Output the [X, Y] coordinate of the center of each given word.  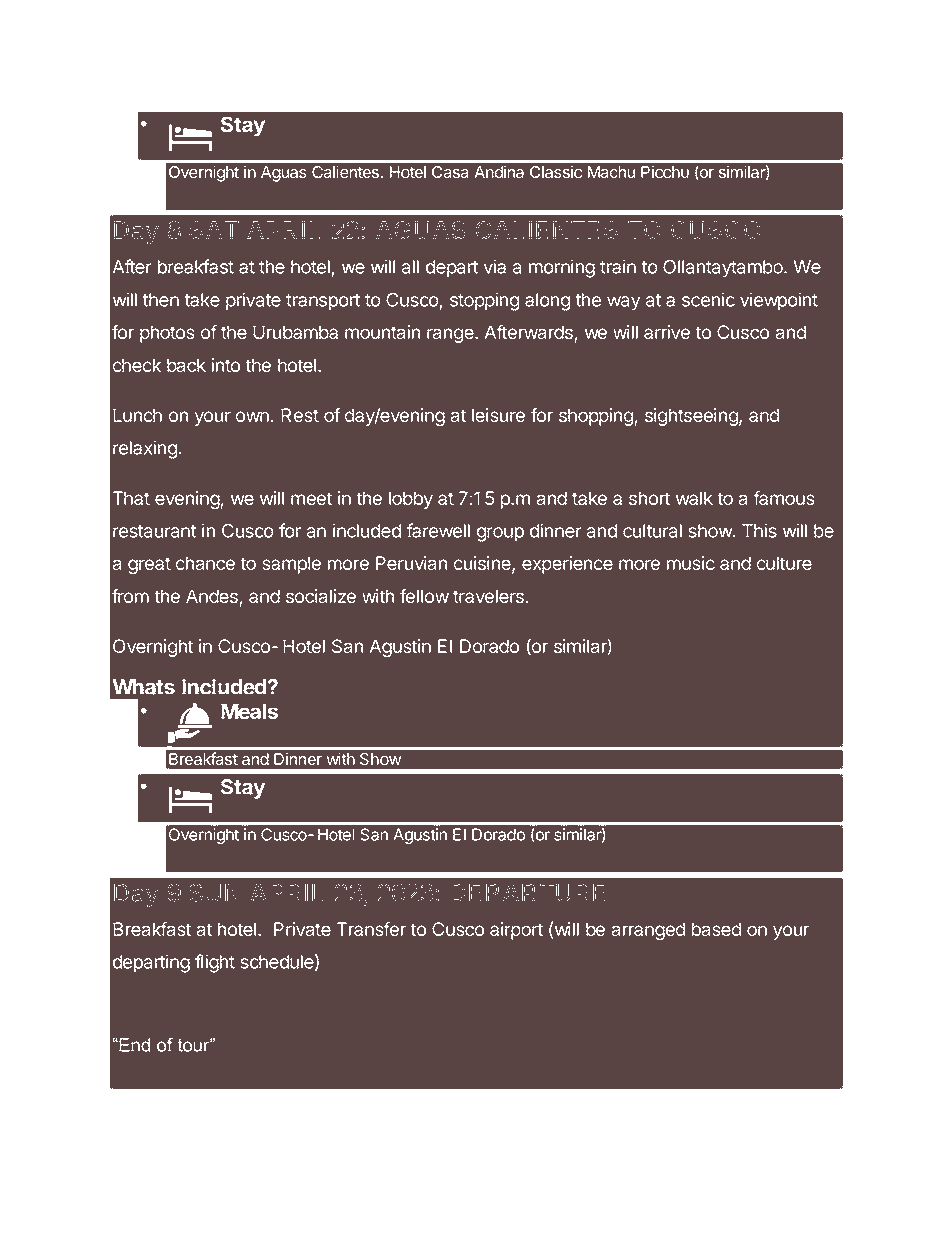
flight [215, 963]
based [716, 929]
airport [516, 931]
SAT [214, 230]
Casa [450, 172]
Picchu [665, 171]
